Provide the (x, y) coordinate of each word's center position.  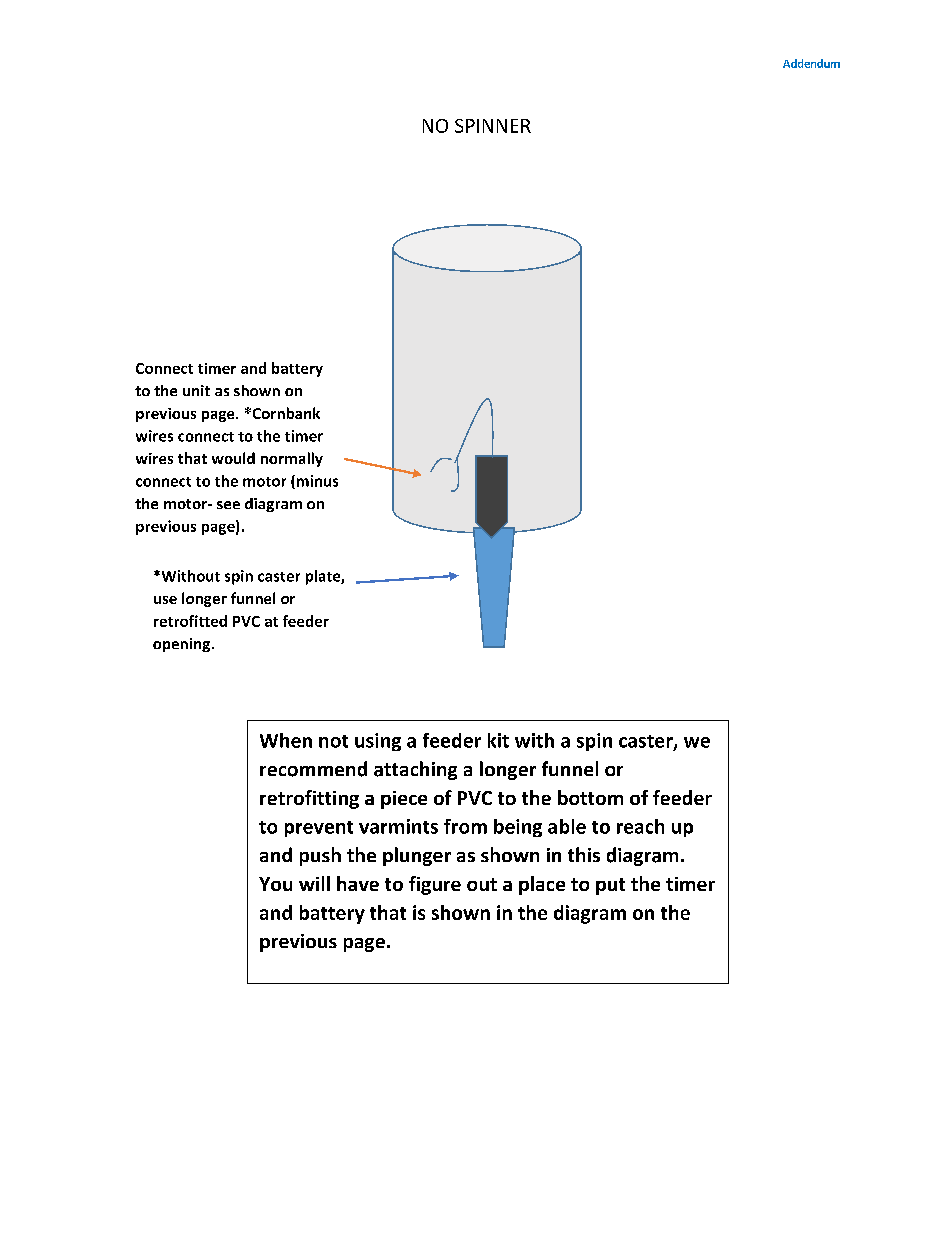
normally (292, 459)
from (465, 826)
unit (196, 390)
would (233, 458)
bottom (590, 797)
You (275, 884)
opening (181, 645)
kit (498, 740)
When (286, 740)
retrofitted (190, 621)
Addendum (811, 63)
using (378, 742)
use (165, 600)
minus (316, 482)
